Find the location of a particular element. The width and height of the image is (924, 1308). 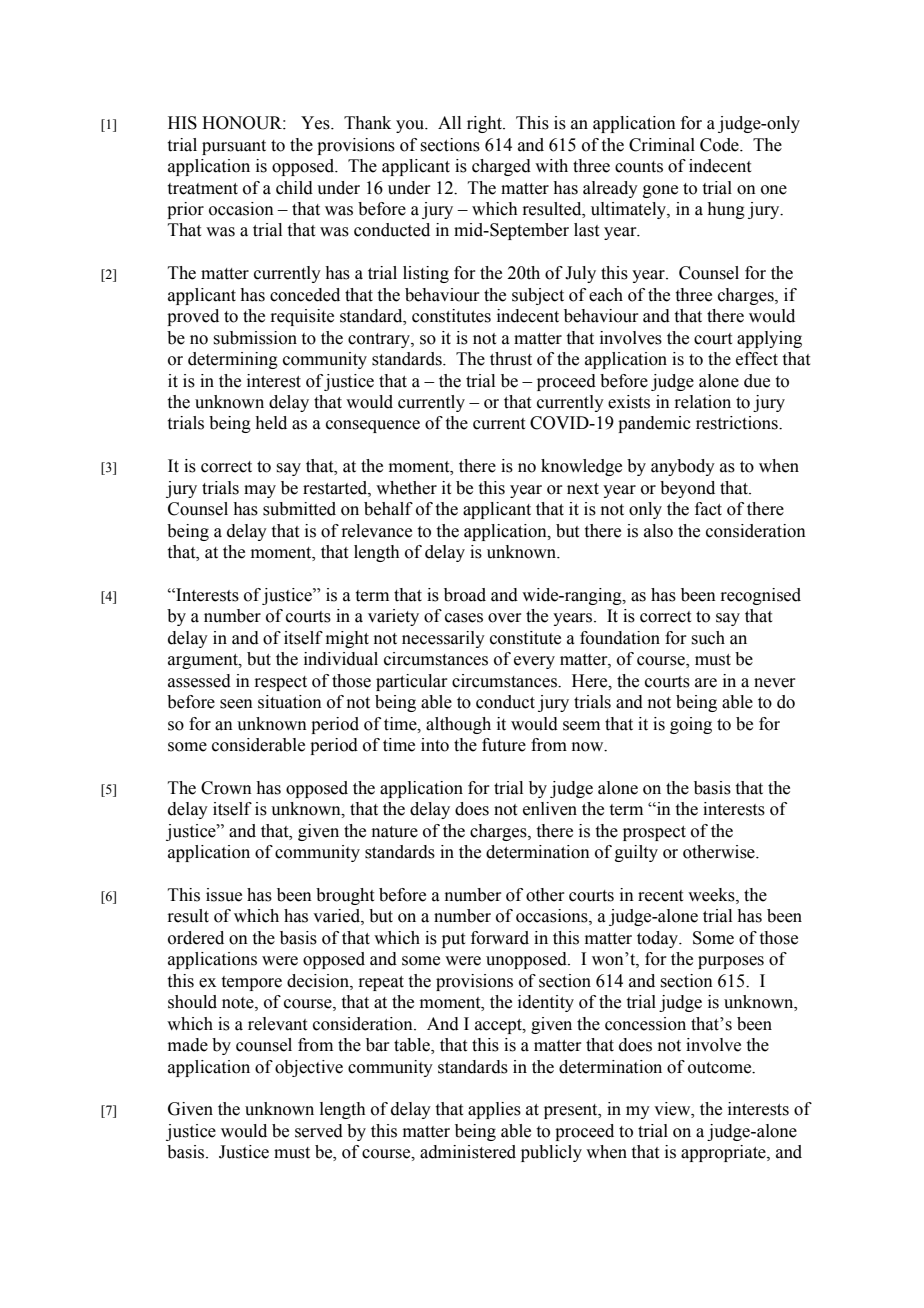

applies is located at coordinates (494, 1110).
